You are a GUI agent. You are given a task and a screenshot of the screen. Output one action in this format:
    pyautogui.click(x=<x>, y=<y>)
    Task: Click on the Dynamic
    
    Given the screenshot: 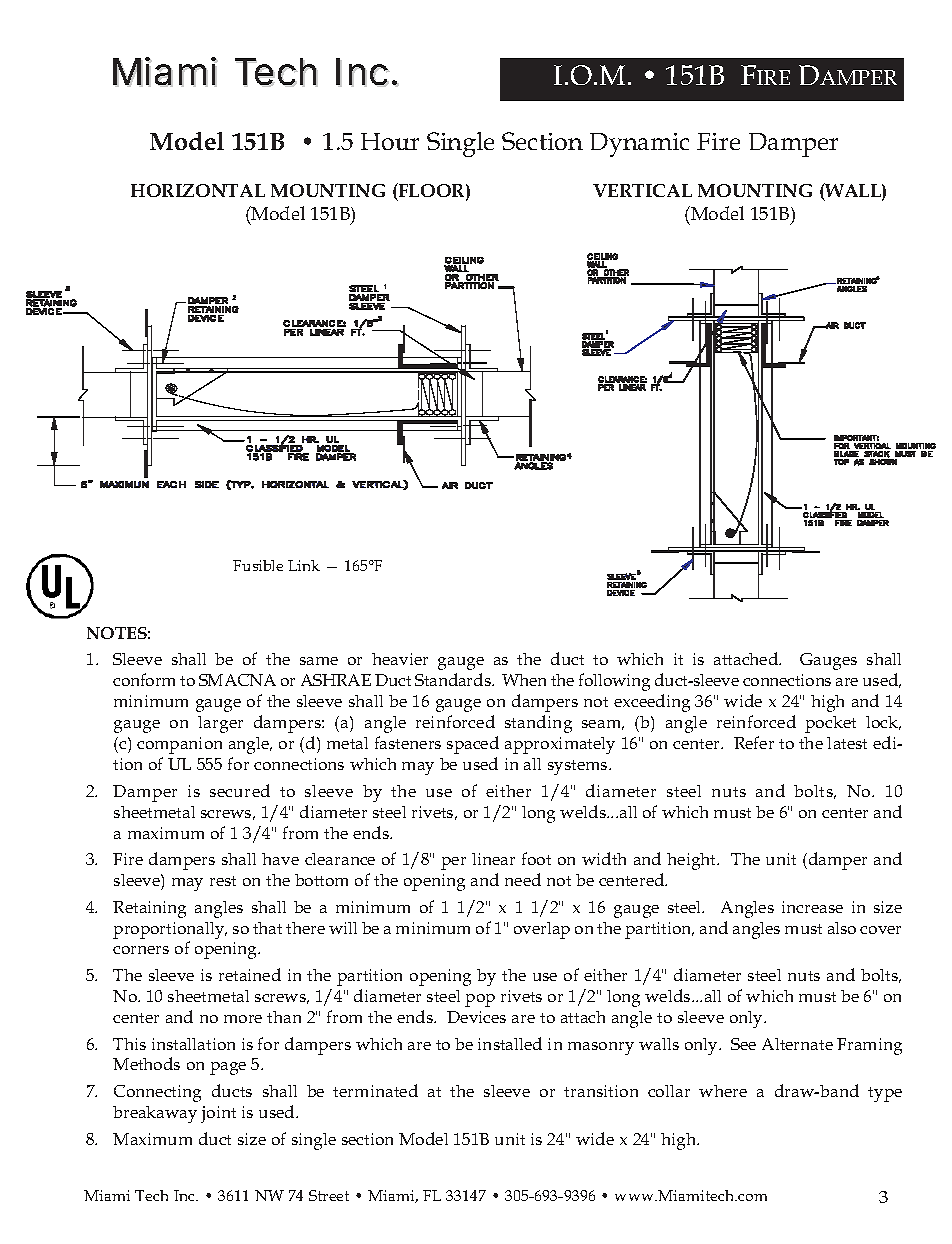 What is the action you would take?
    pyautogui.click(x=639, y=145)
